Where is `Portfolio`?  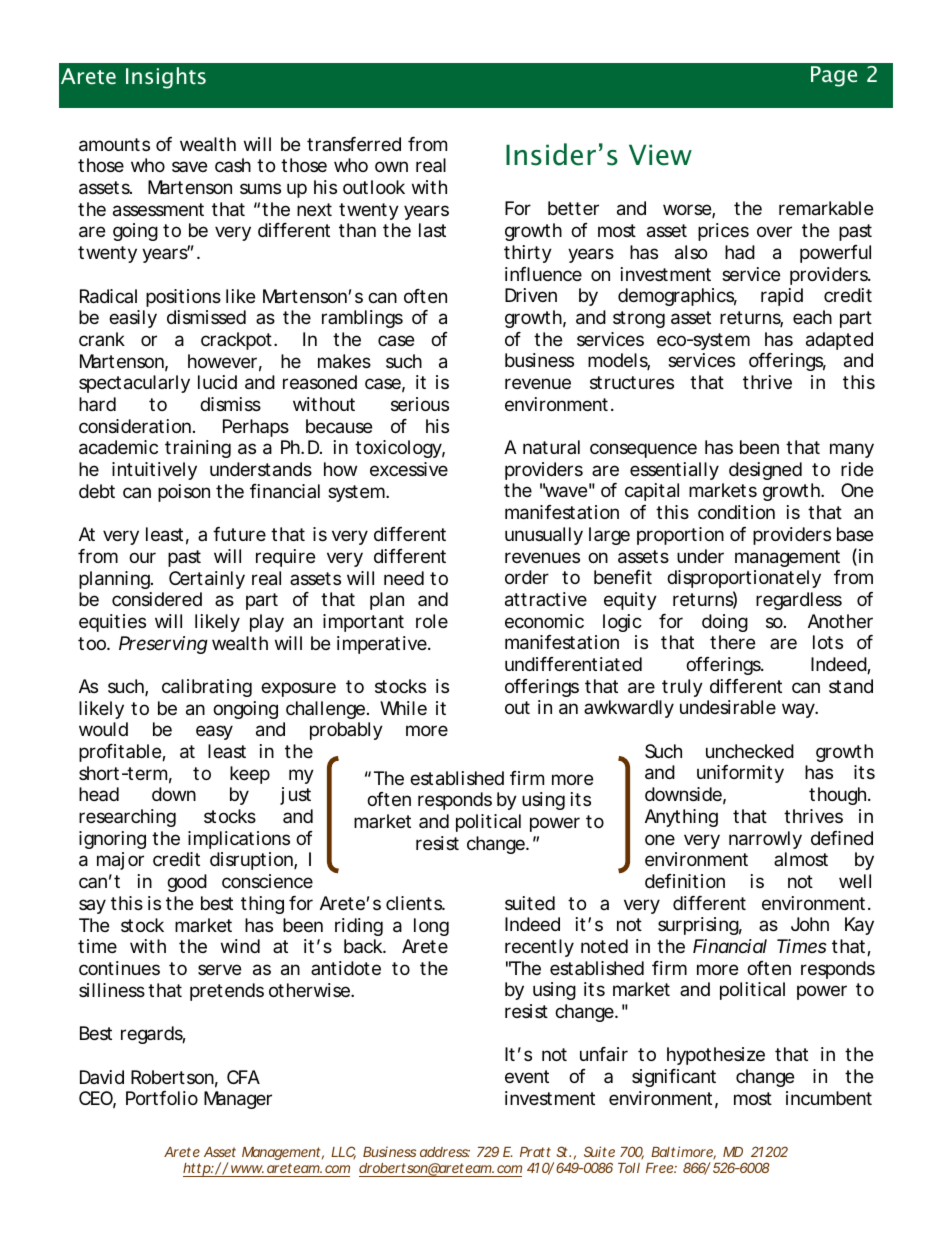
Portfolio is located at coordinates (162, 1098).
